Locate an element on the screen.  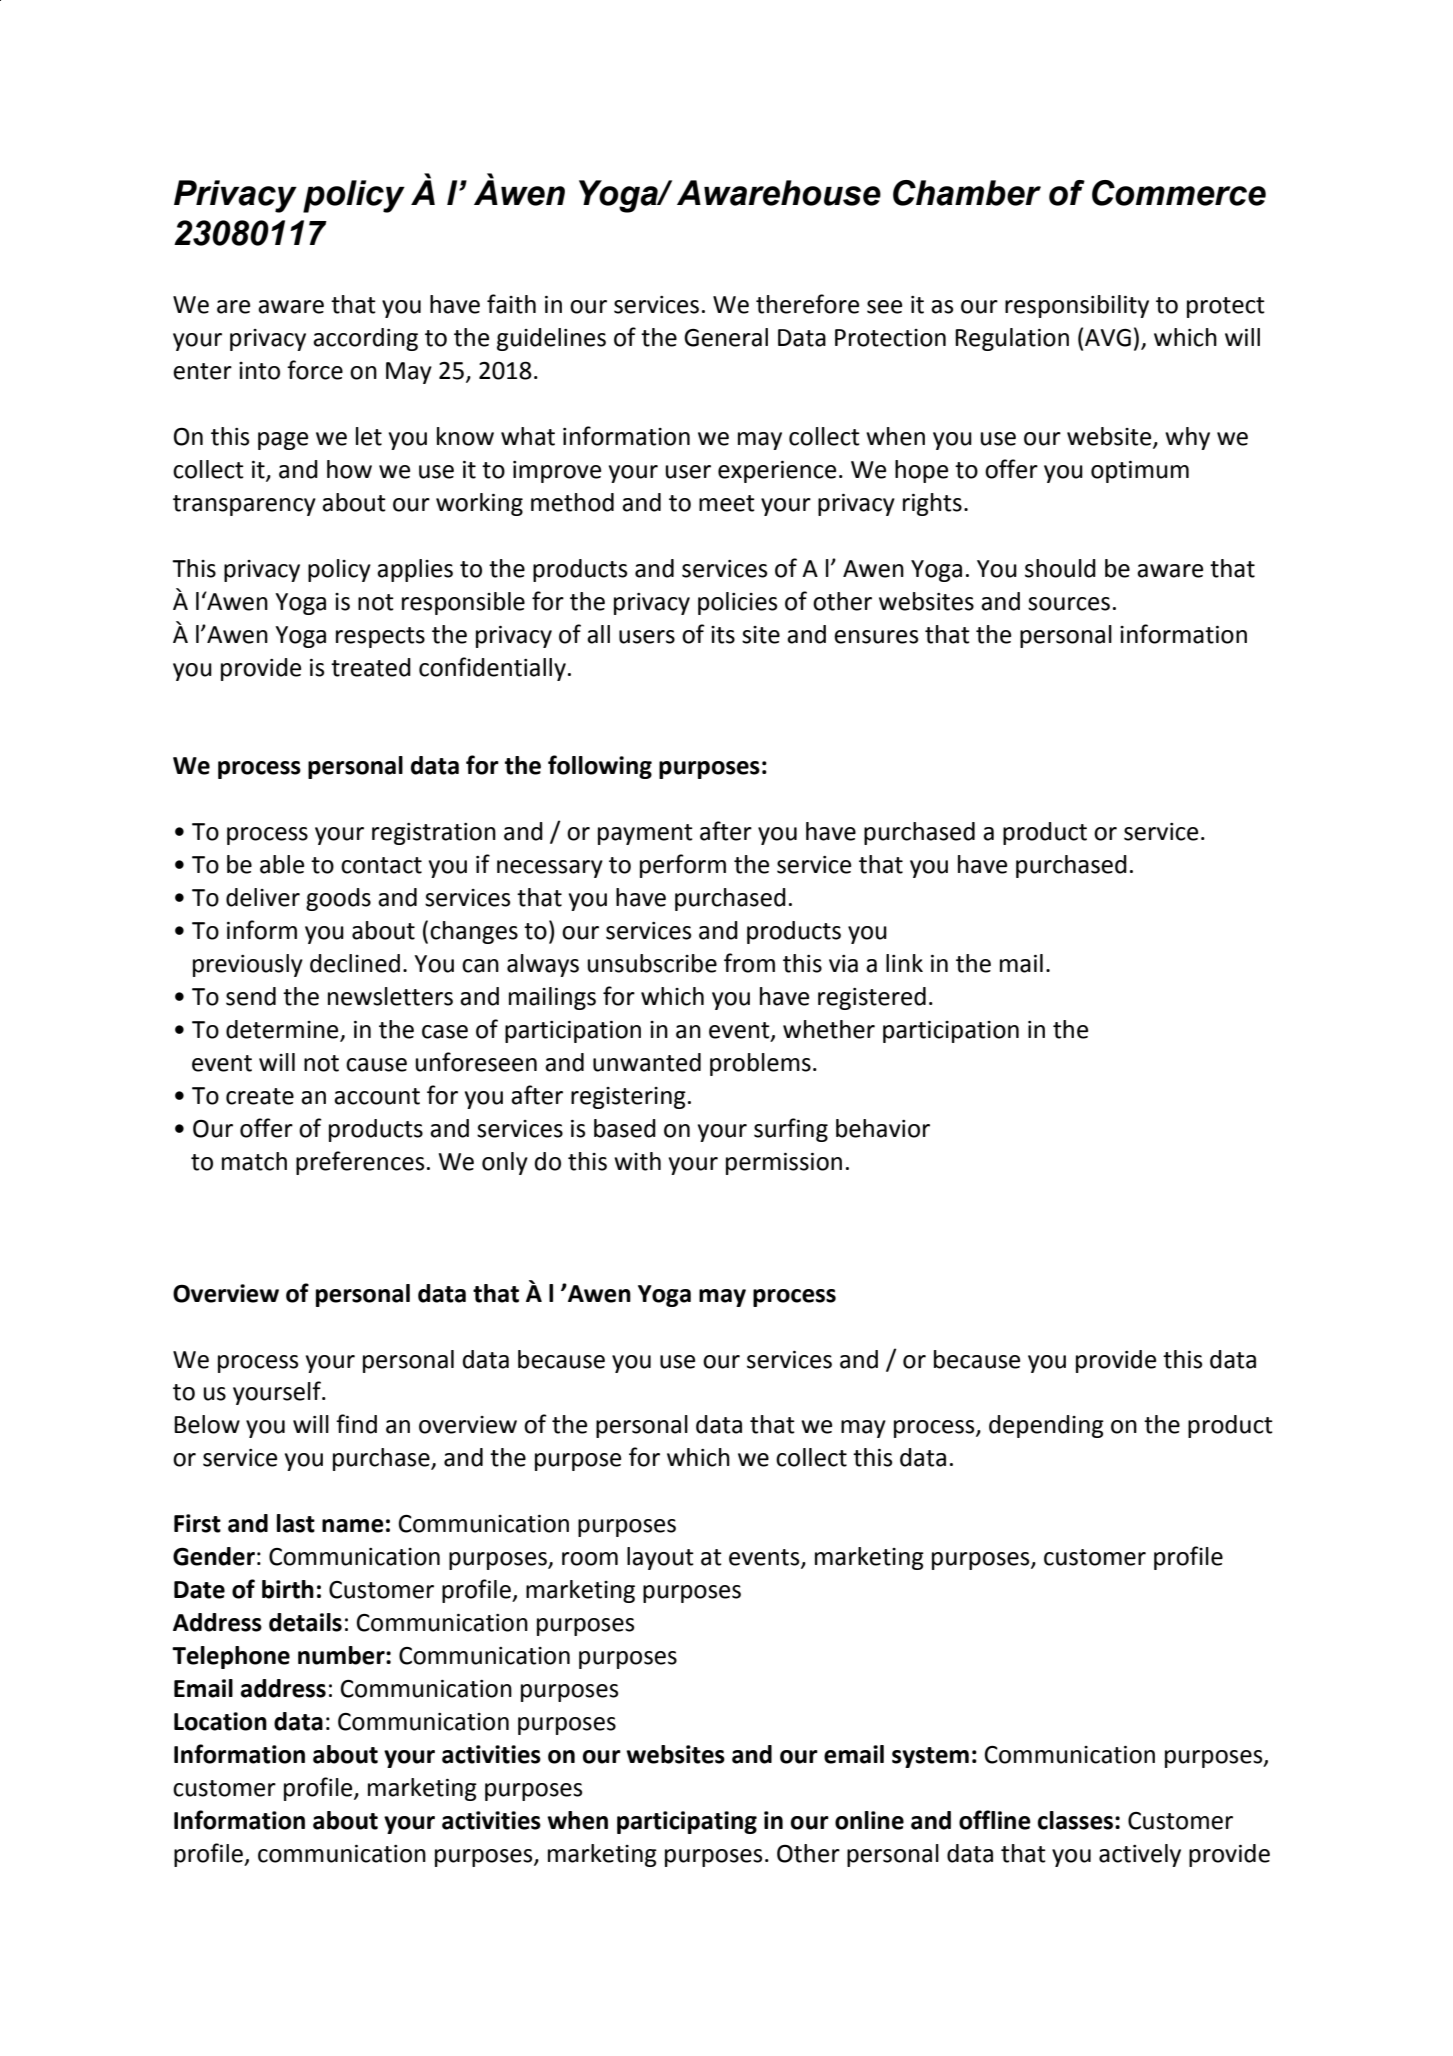
according is located at coordinates (365, 339).
